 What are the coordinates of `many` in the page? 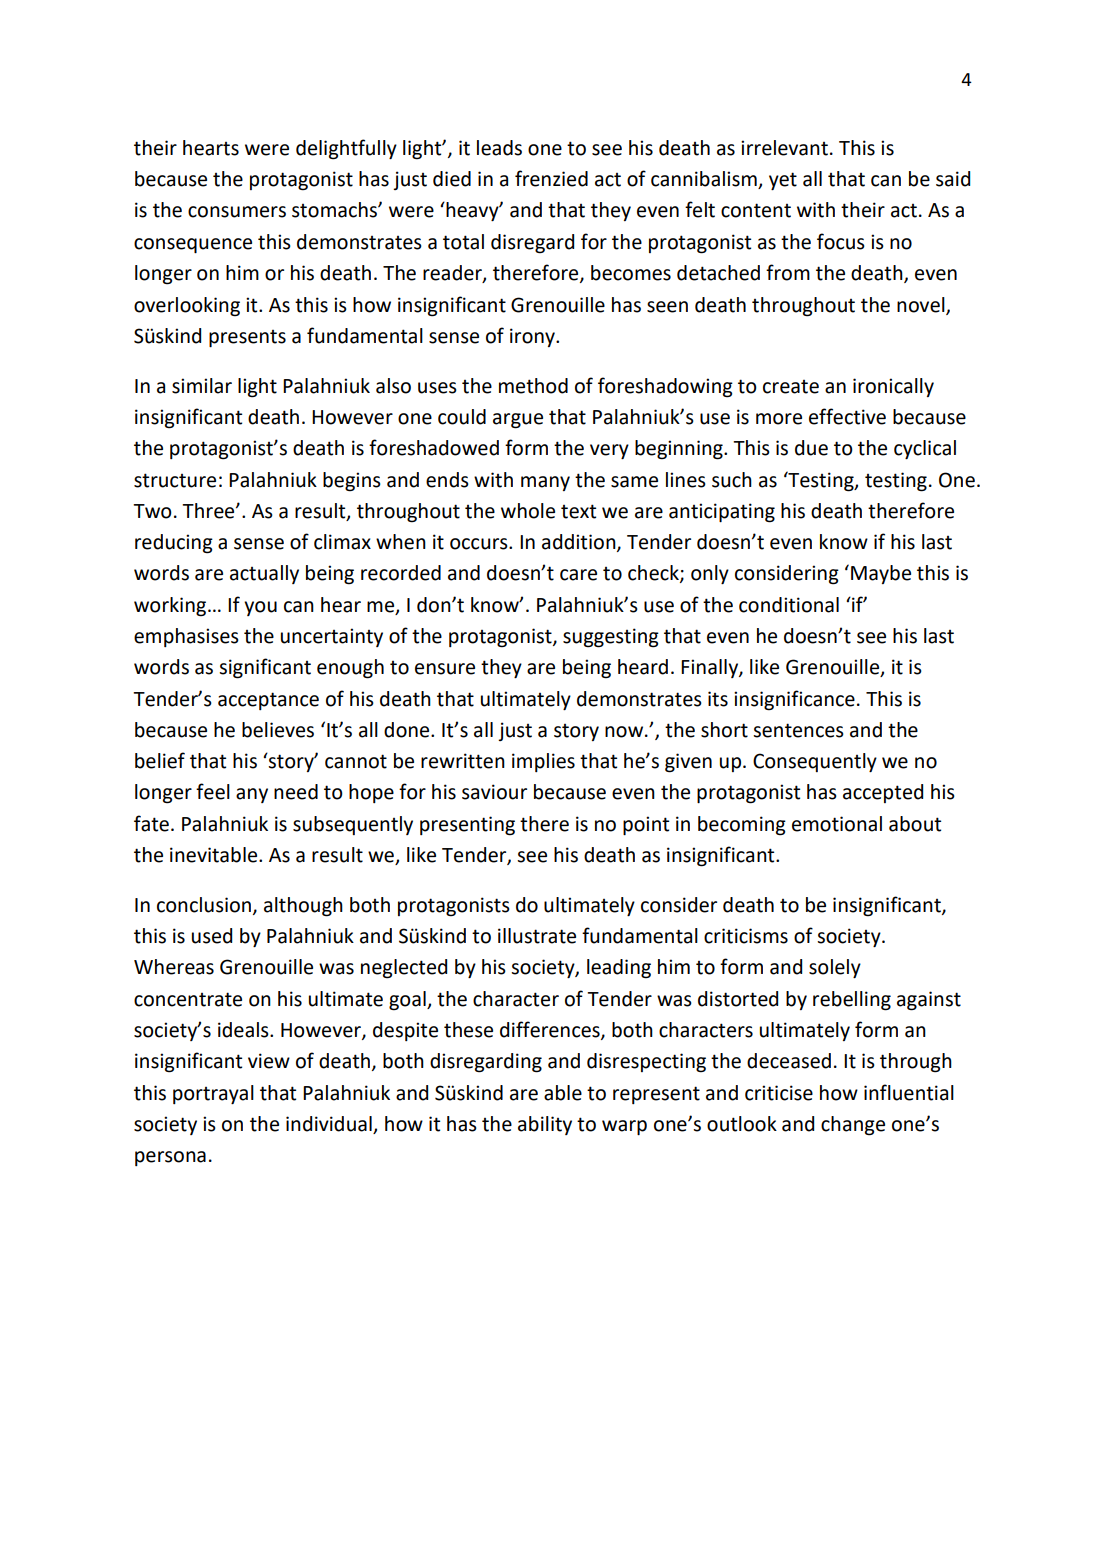 It's located at (545, 483).
